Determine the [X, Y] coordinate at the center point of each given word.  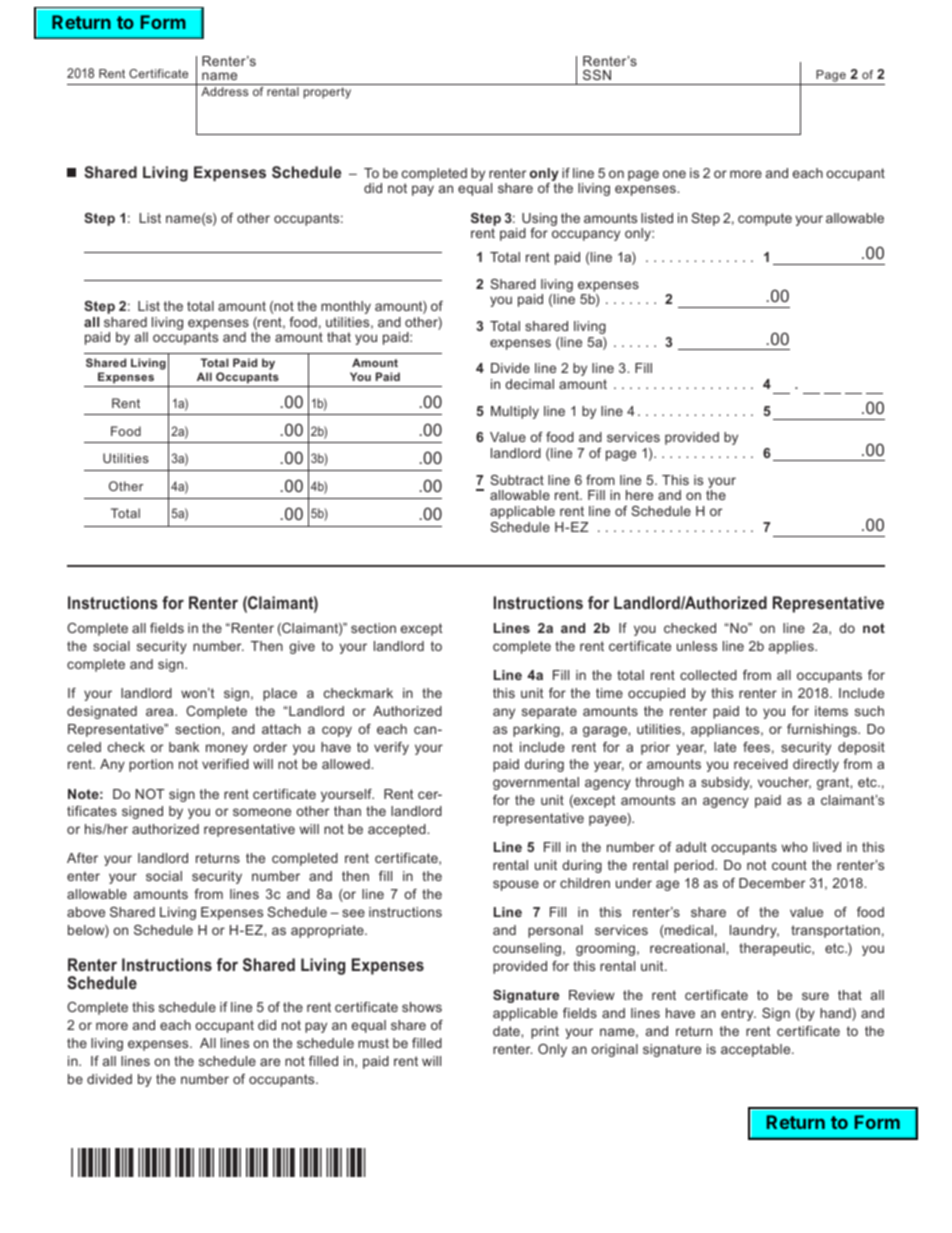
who [794, 847]
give [302, 647]
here [639, 495]
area [161, 712]
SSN [597, 75]
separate [549, 712]
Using [539, 221]
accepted [398, 830]
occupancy [586, 235]
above [86, 912]
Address [224, 91]
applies [792, 647]
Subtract [517, 480]
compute [765, 219]
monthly [346, 307]
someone [262, 812]
